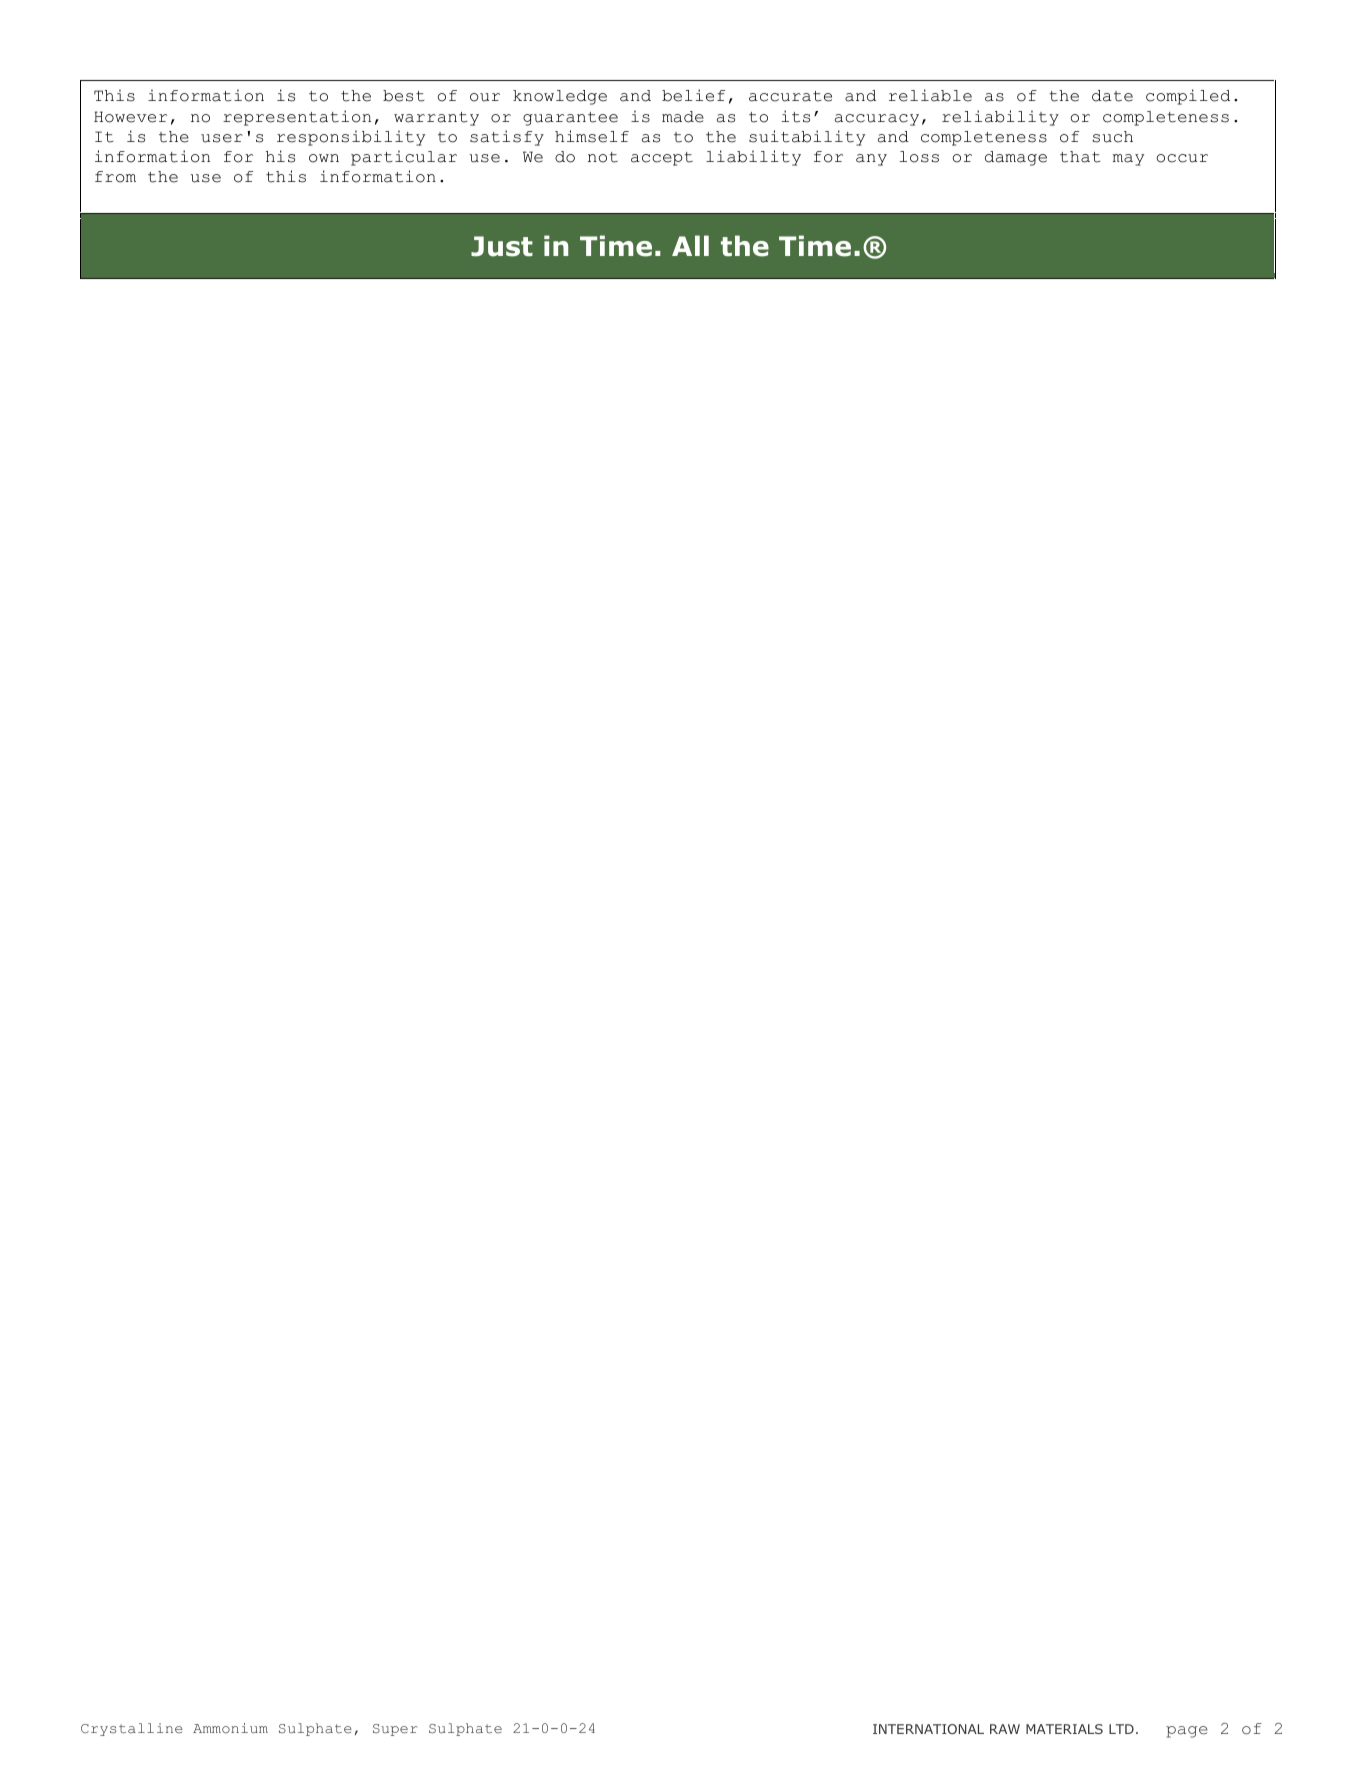 The height and width of the screenshot is (1770, 1368). What do you see at coordinates (297, 118) in the screenshot?
I see `representation` at bounding box center [297, 118].
